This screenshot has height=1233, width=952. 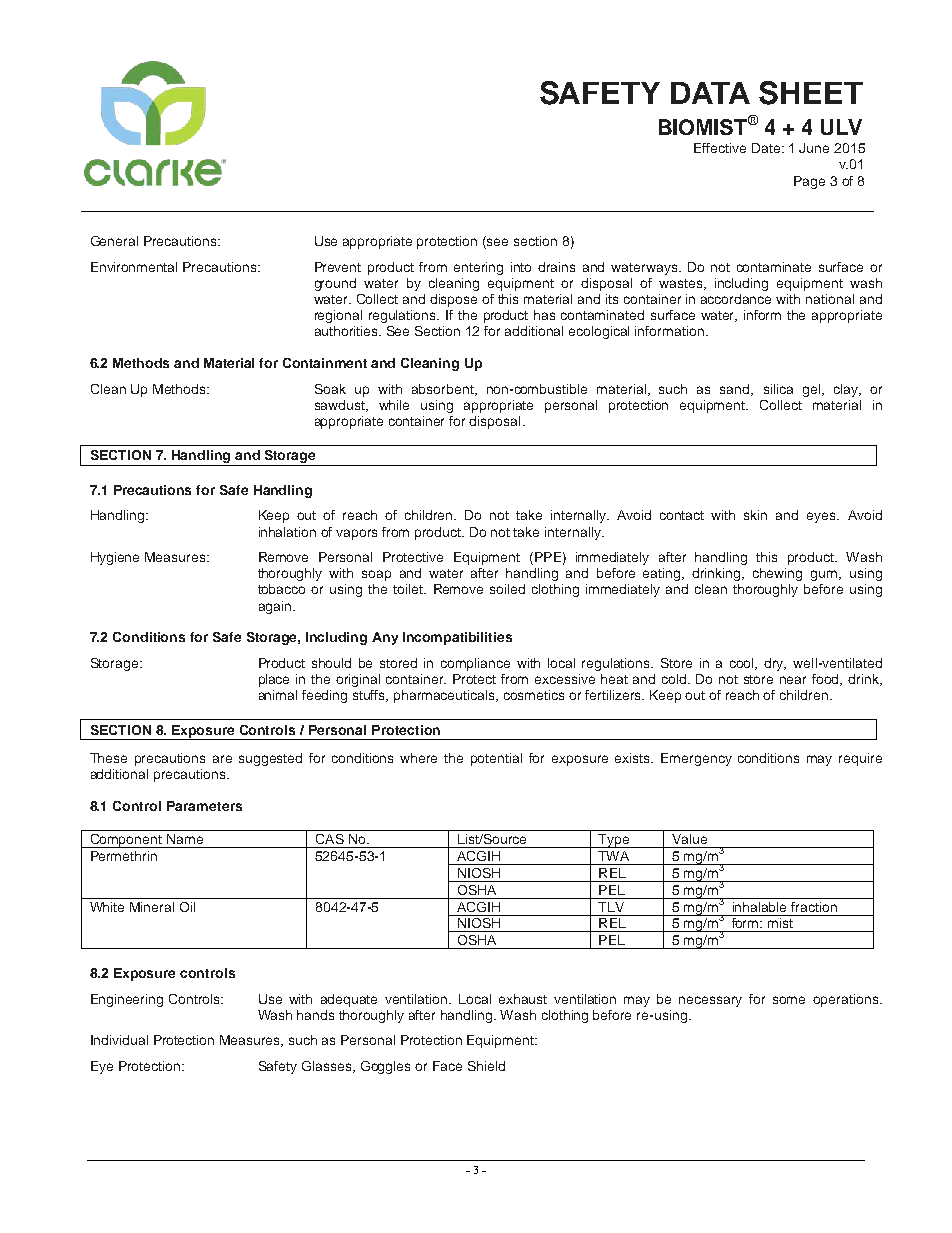 What do you see at coordinates (119, 1040) in the screenshot?
I see `Individual` at bounding box center [119, 1040].
